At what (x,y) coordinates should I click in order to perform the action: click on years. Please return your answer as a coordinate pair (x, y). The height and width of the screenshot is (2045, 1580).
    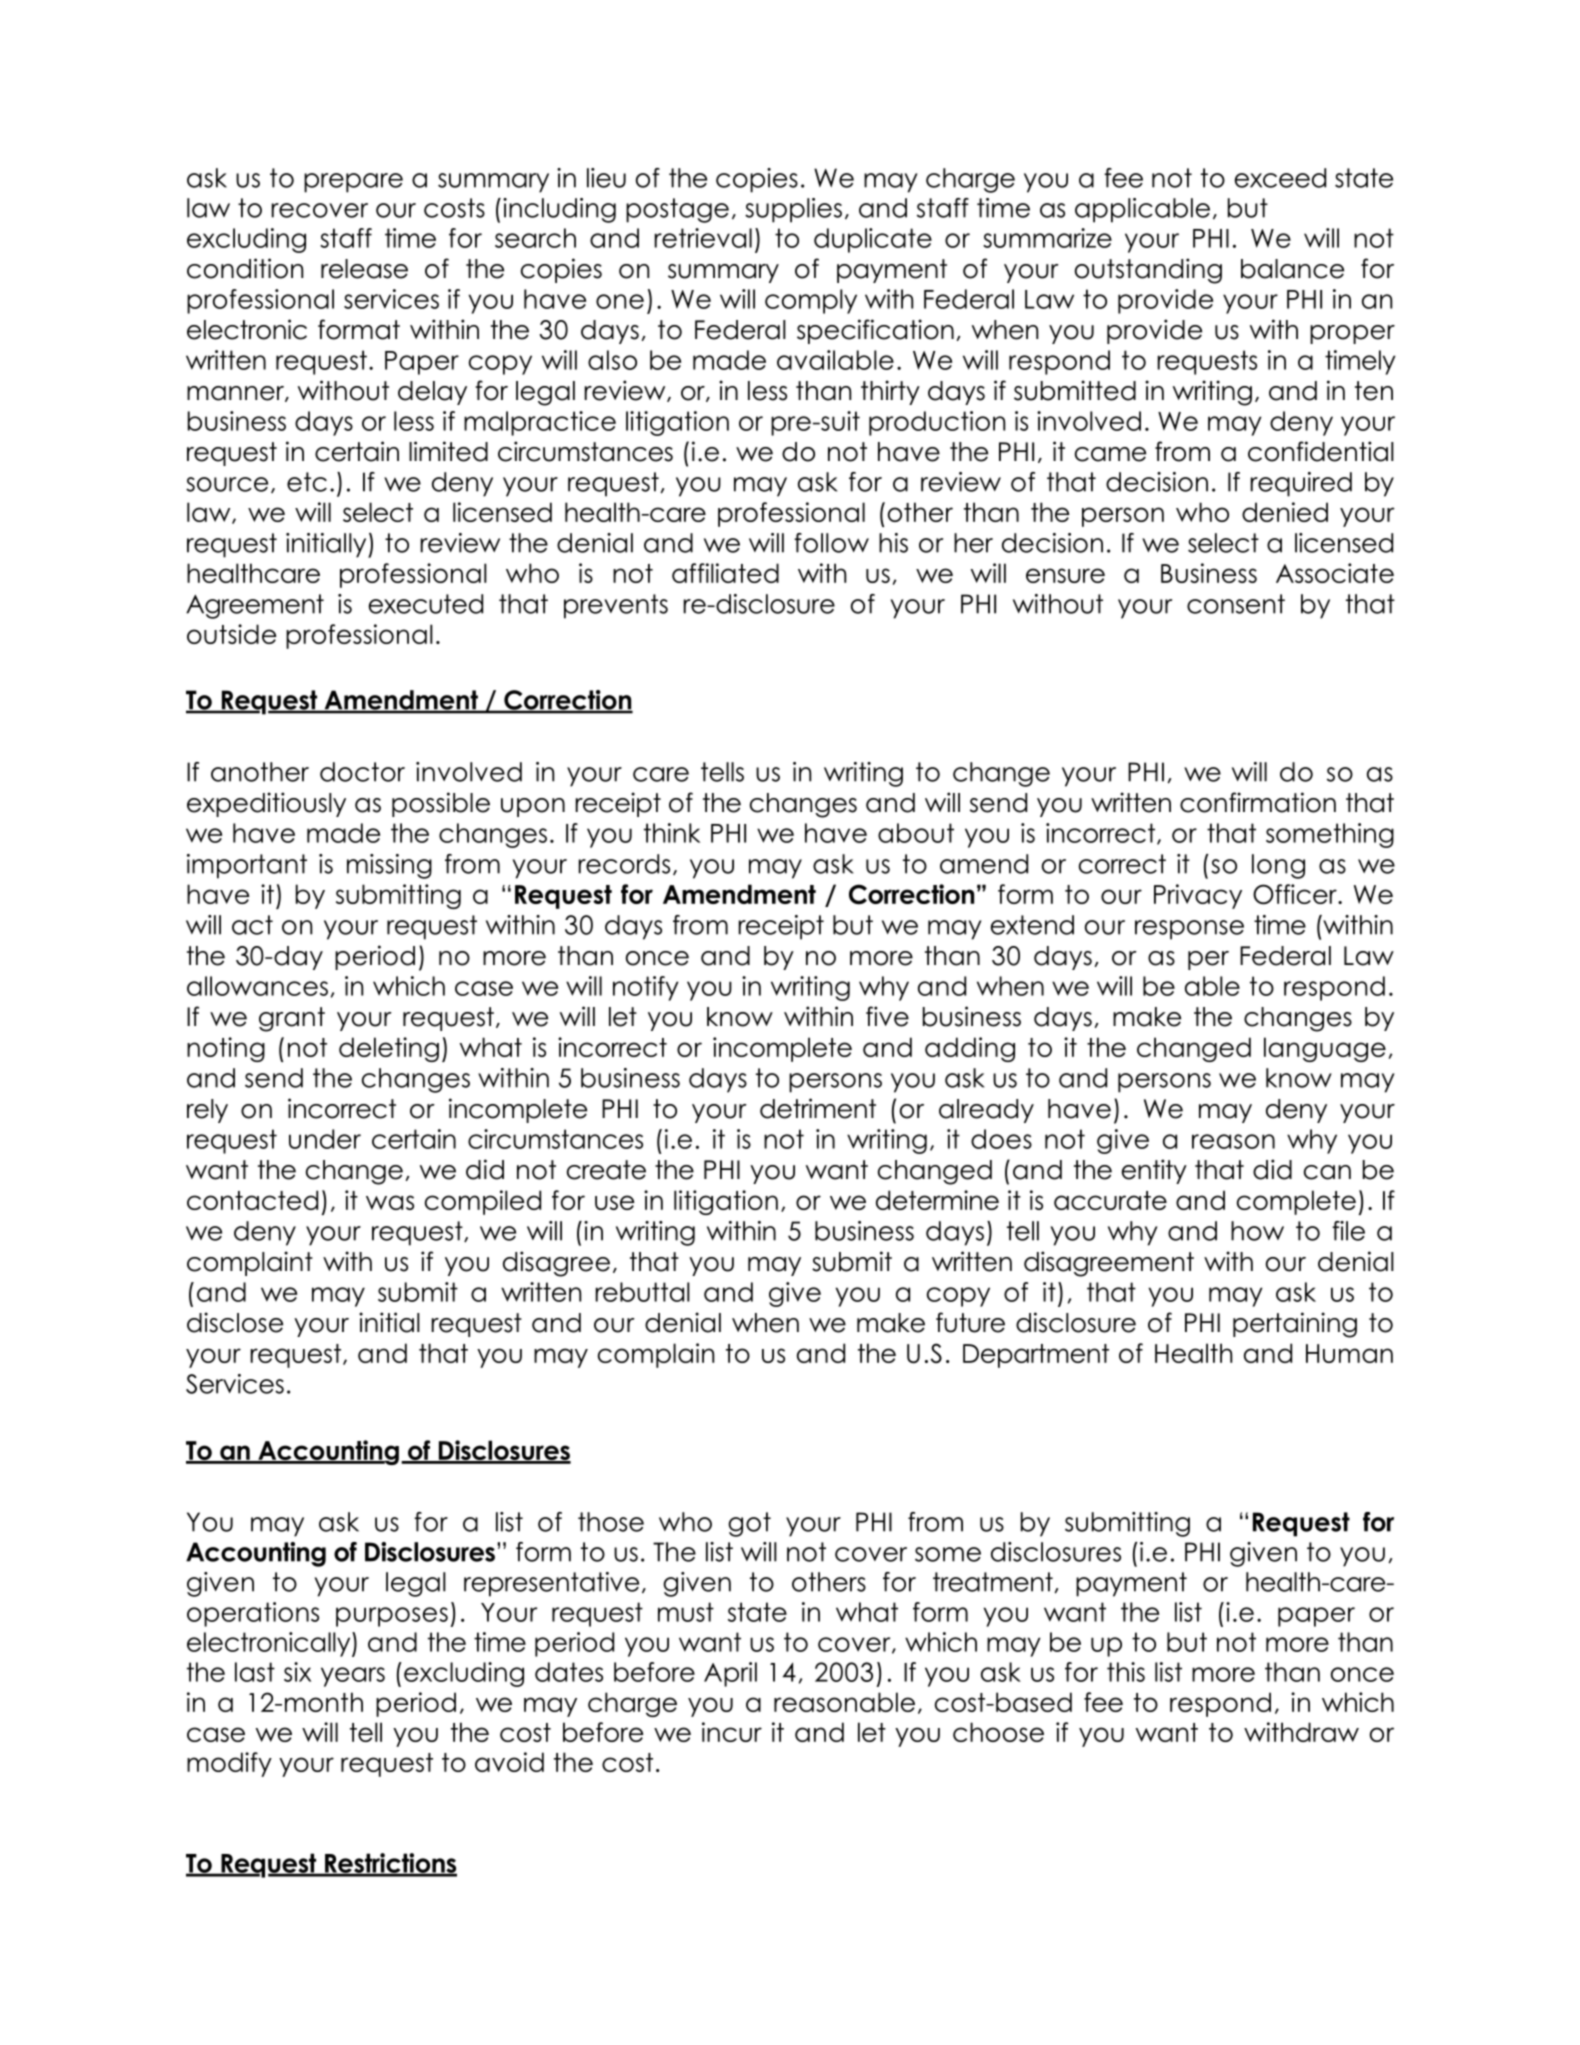
    Looking at the image, I should click on (353, 1677).
